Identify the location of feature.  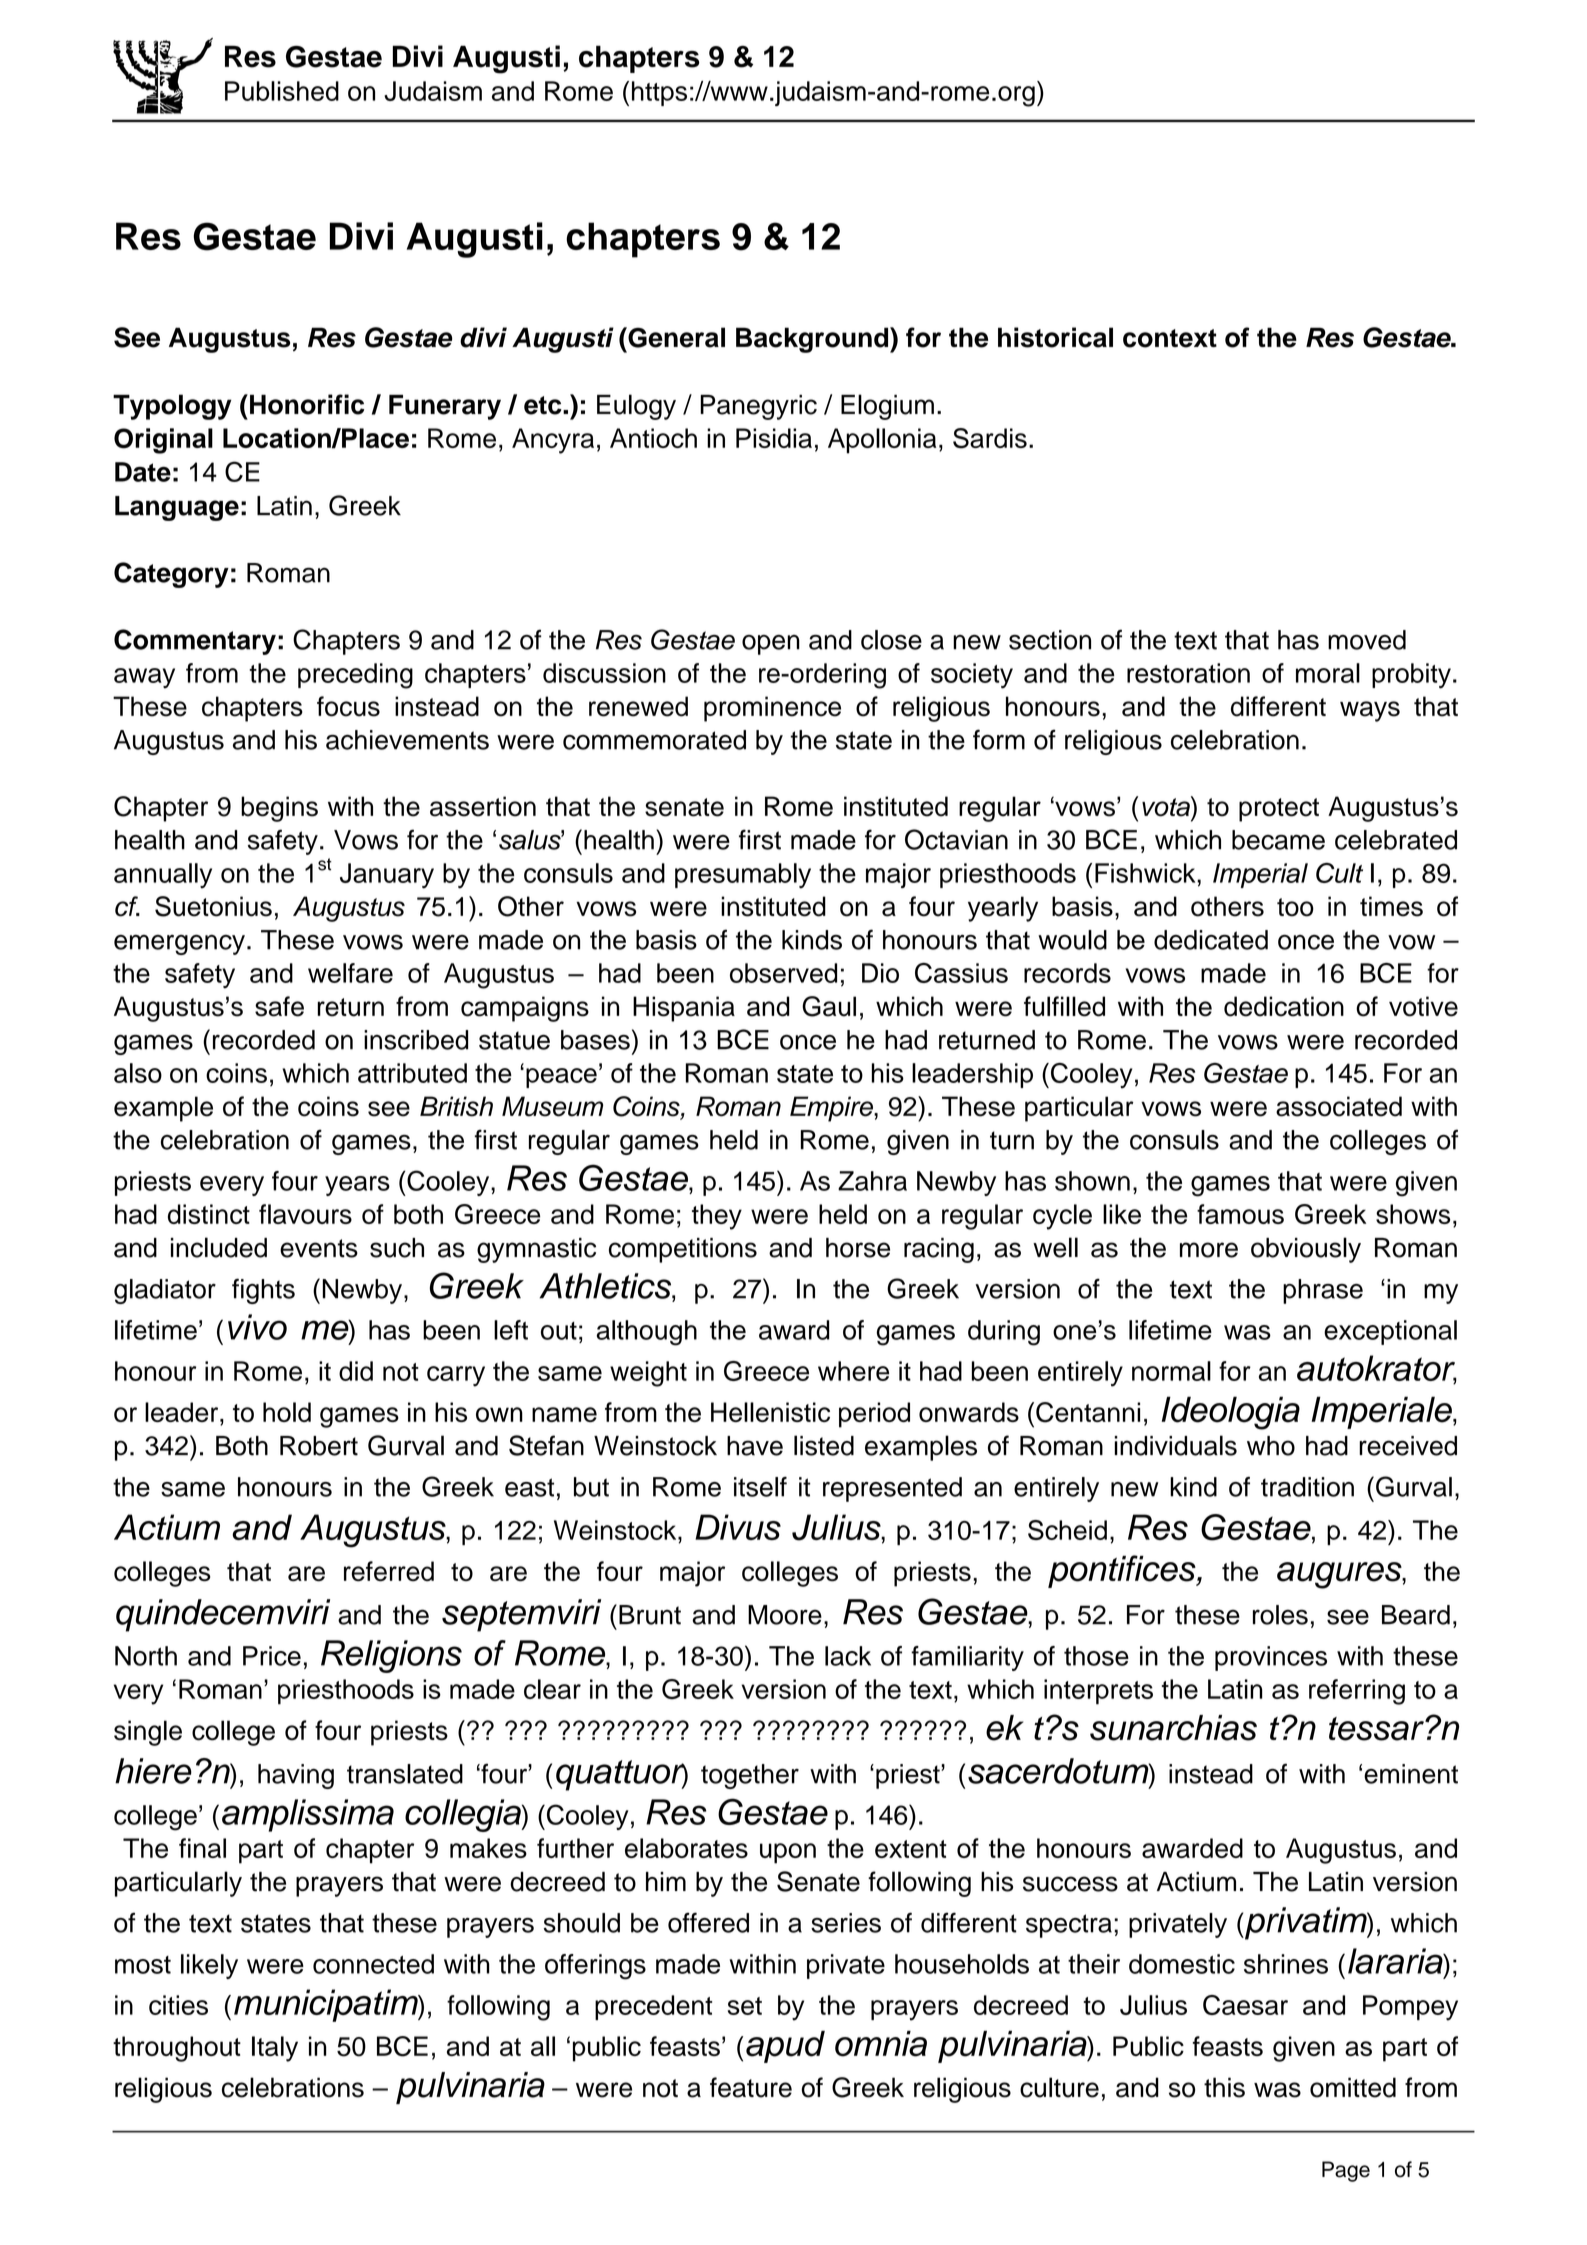
(751, 2087).
